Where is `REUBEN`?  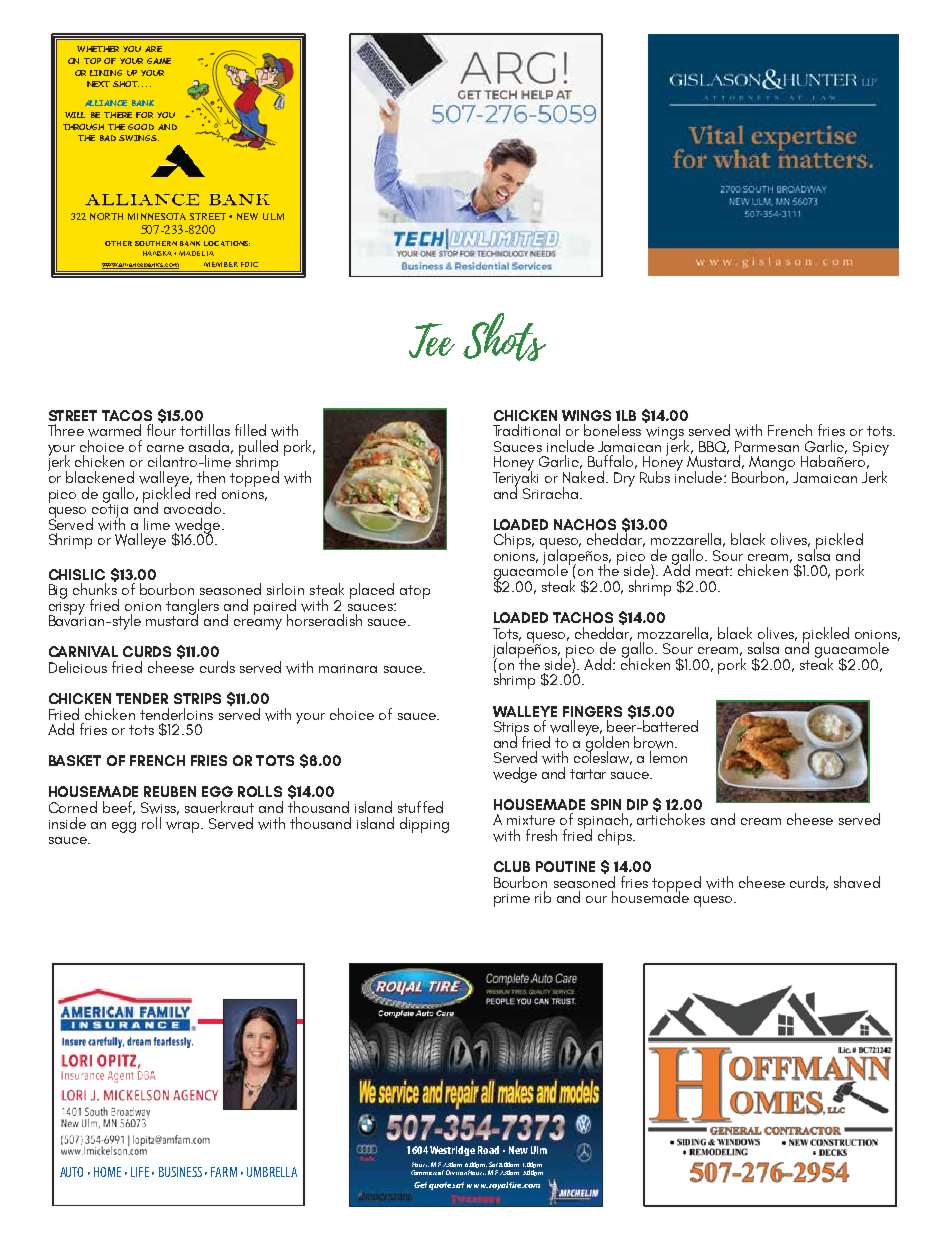
REUBEN is located at coordinates (170, 791).
